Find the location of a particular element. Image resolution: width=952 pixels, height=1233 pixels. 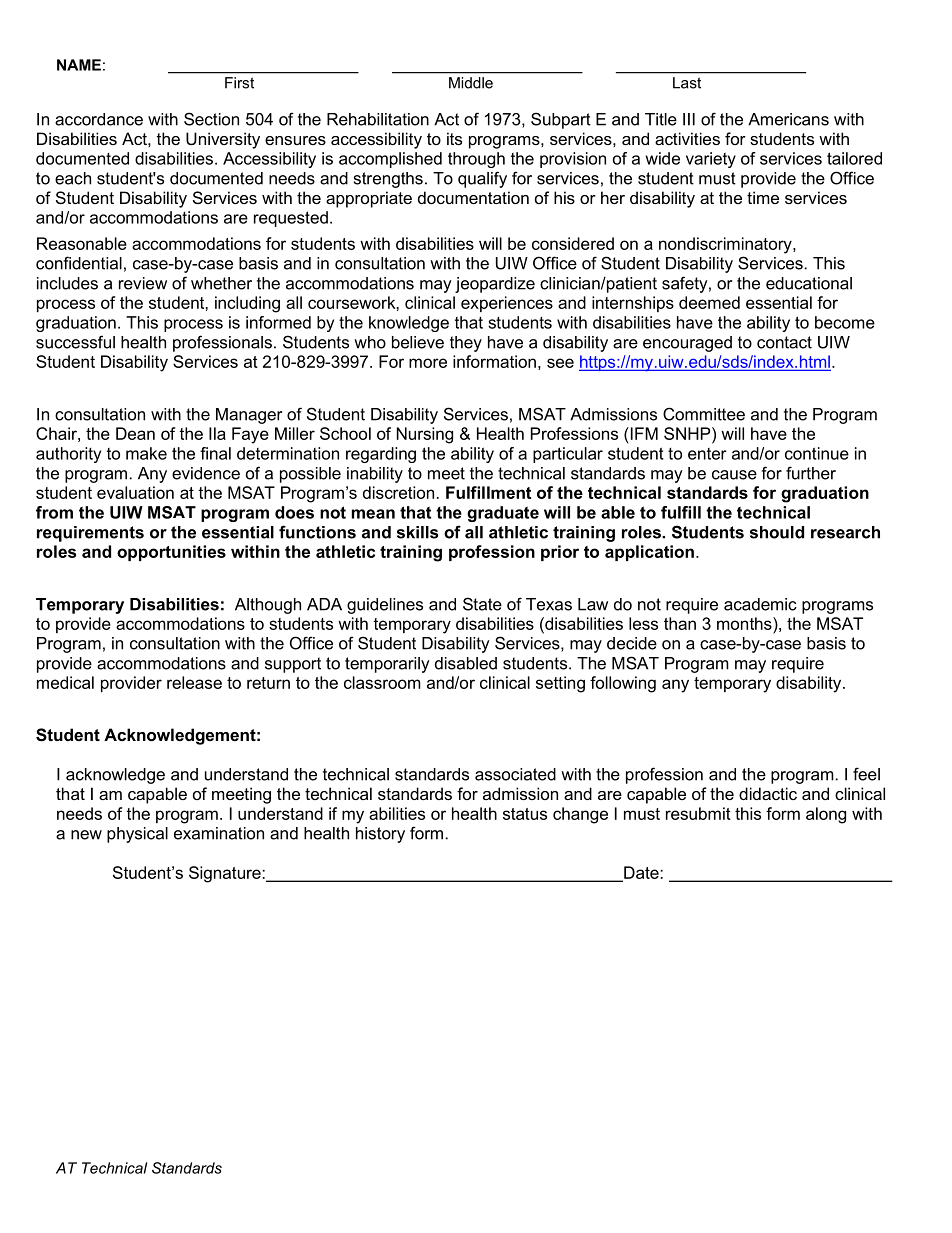

accordance is located at coordinates (99, 119).
